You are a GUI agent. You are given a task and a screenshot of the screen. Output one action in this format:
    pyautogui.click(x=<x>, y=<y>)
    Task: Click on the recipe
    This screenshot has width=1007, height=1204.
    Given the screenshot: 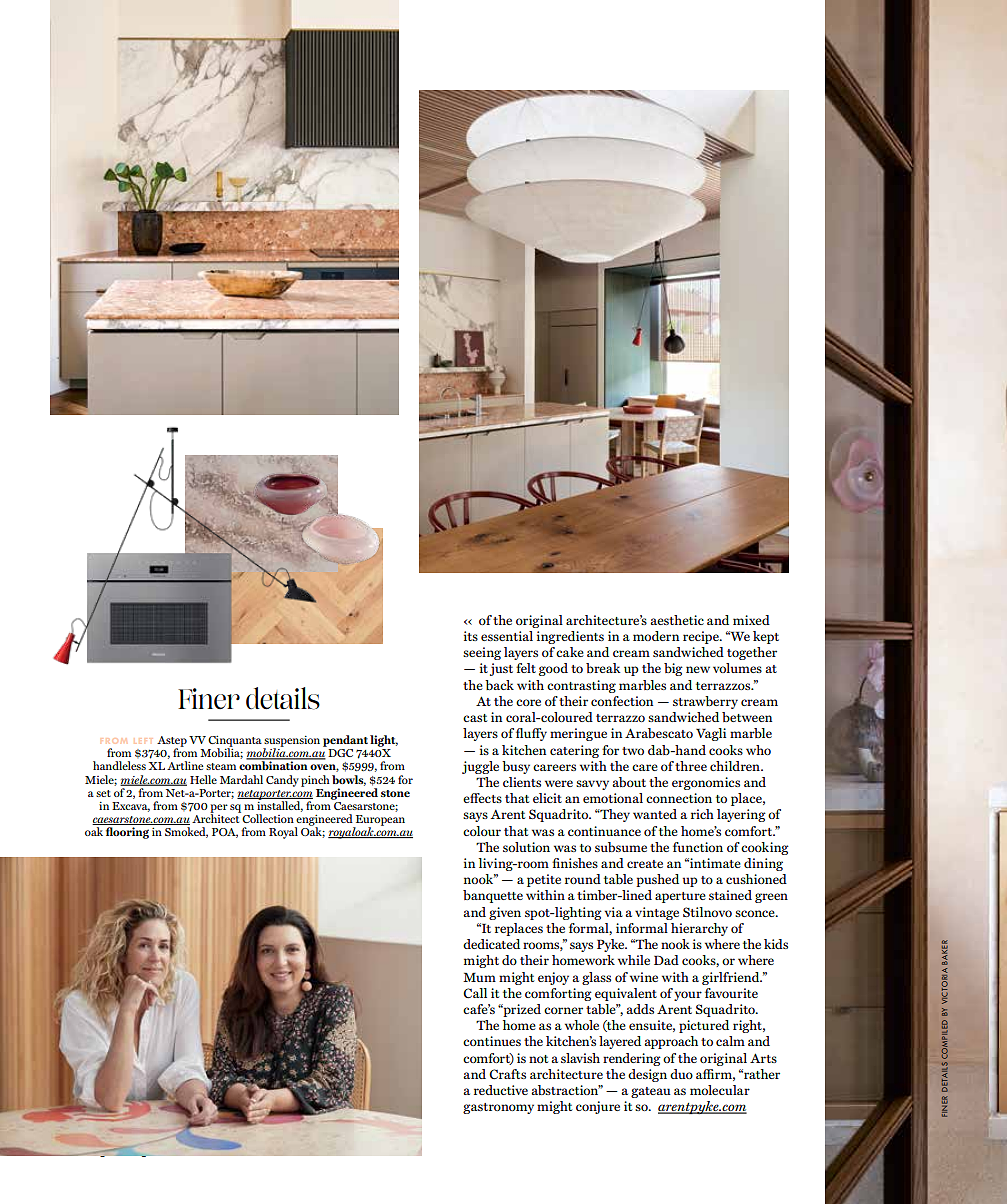 What is the action you would take?
    pyautogui.click(x=702, y=637)
